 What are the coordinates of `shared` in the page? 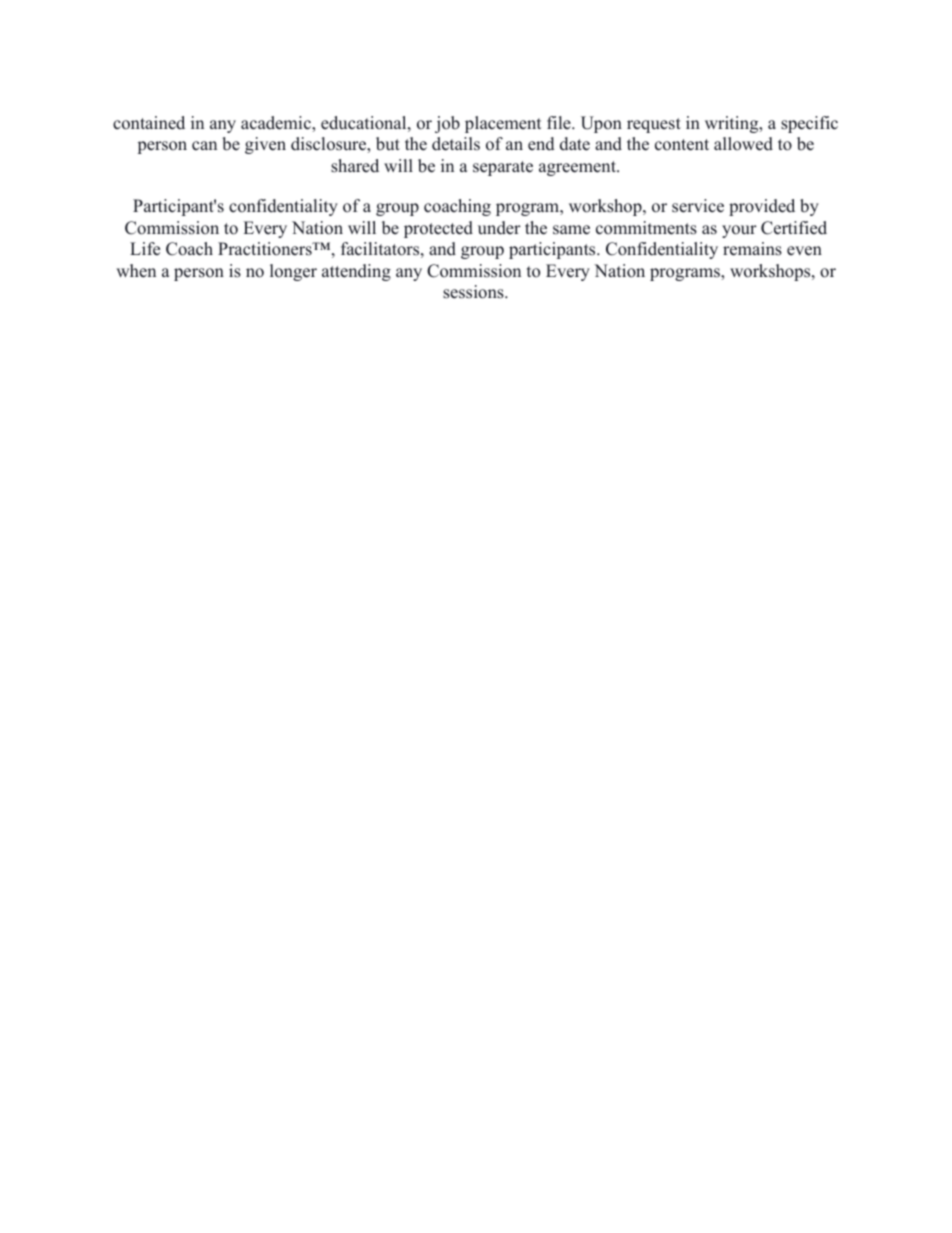 It's located at (355, 166).
